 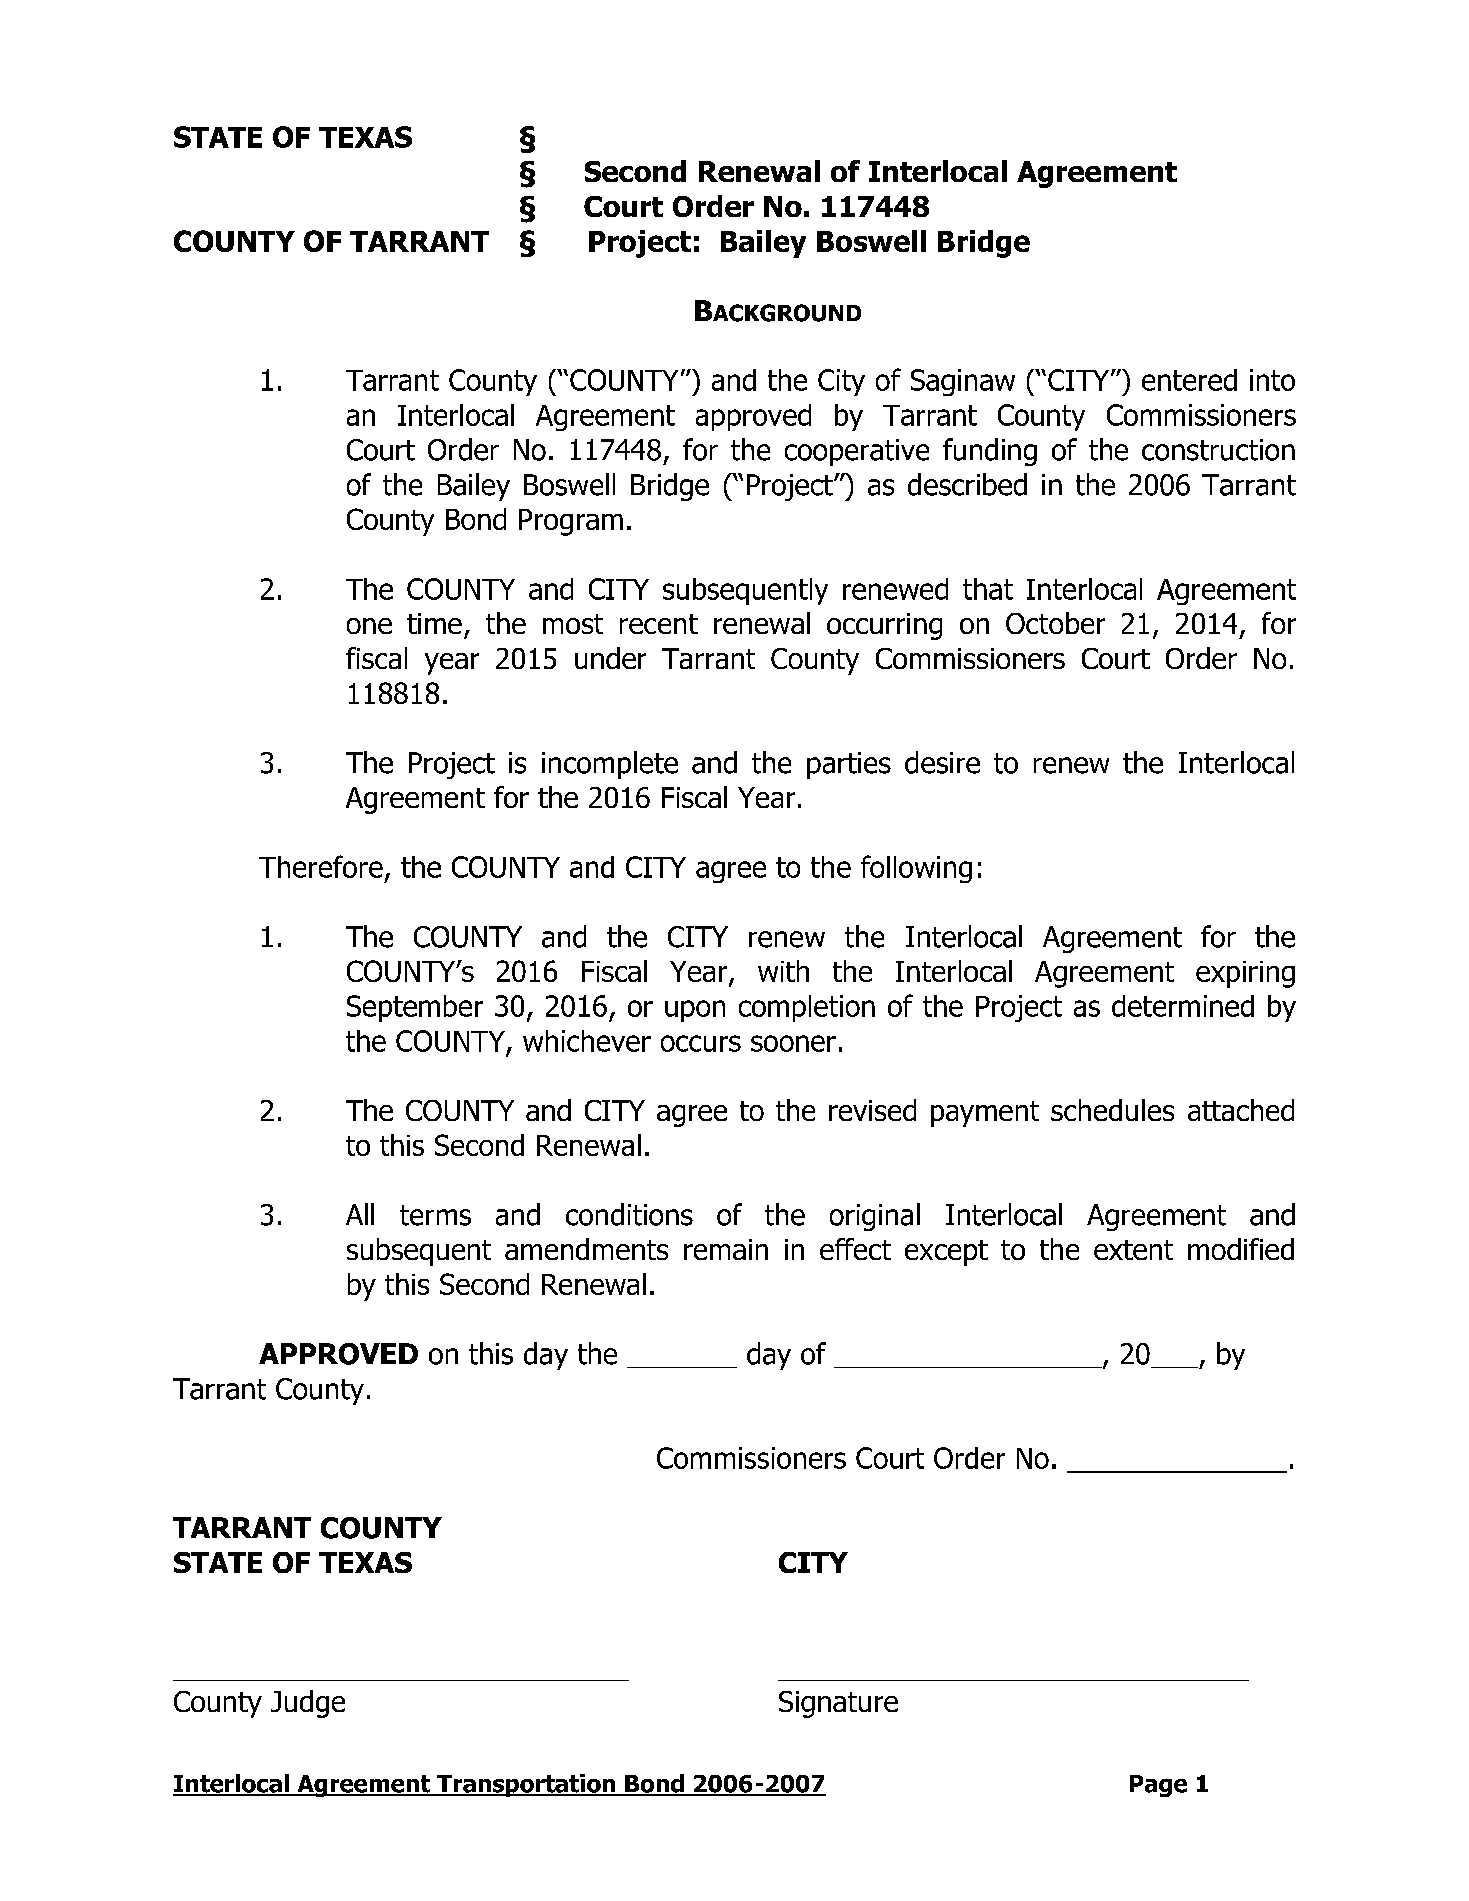 I want to click on Page, so click(x=1158, y=1786).
